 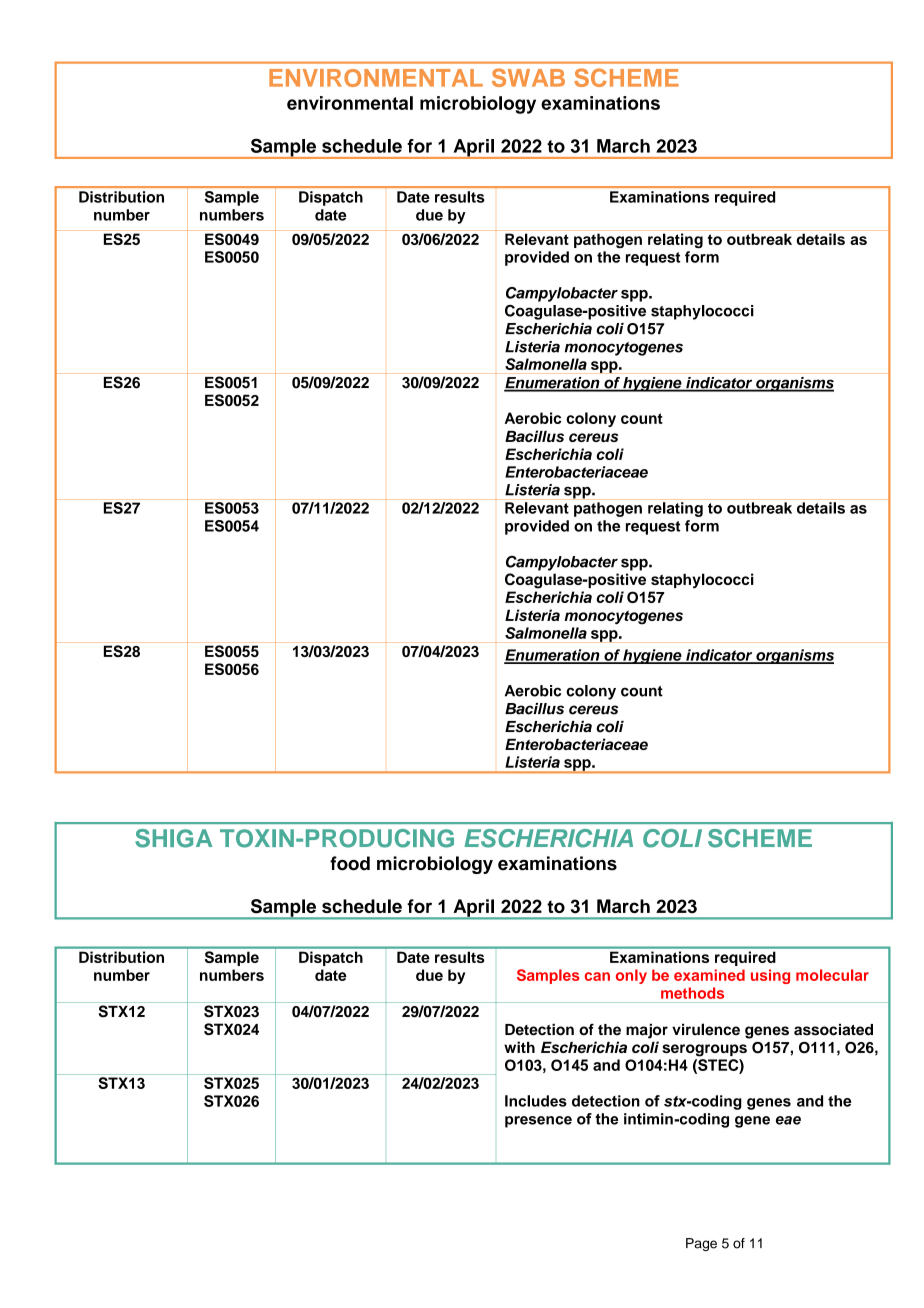 What do you see at coordinates (770, 976) in the image?
I see `using` at bounding box center [770, 976].
